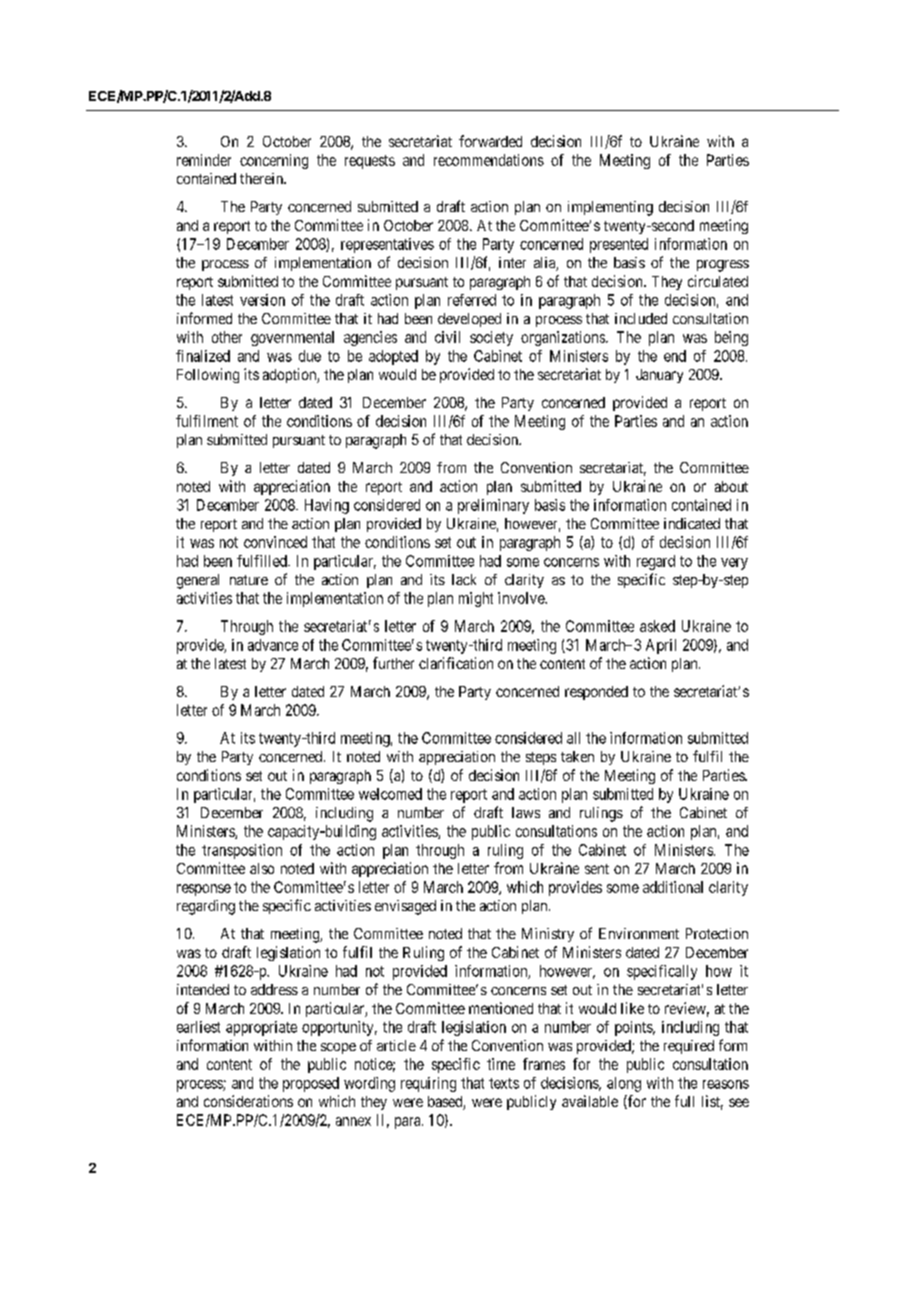  Describe the element at coordinates (673, 887) in the page. I see `additional` at that location.
